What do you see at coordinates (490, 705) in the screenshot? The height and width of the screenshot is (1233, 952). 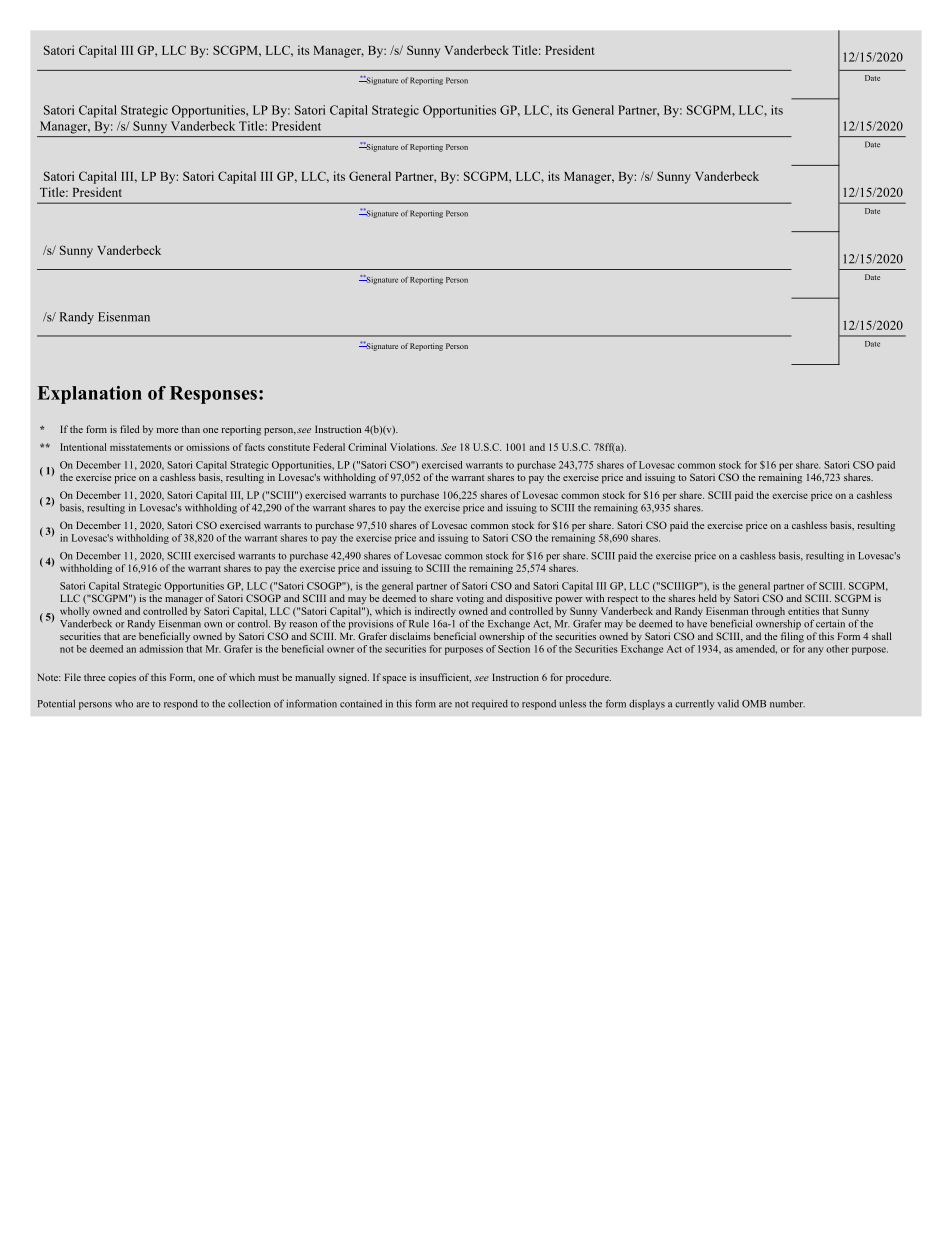 I see `required` at bounding box center [490, 705].
